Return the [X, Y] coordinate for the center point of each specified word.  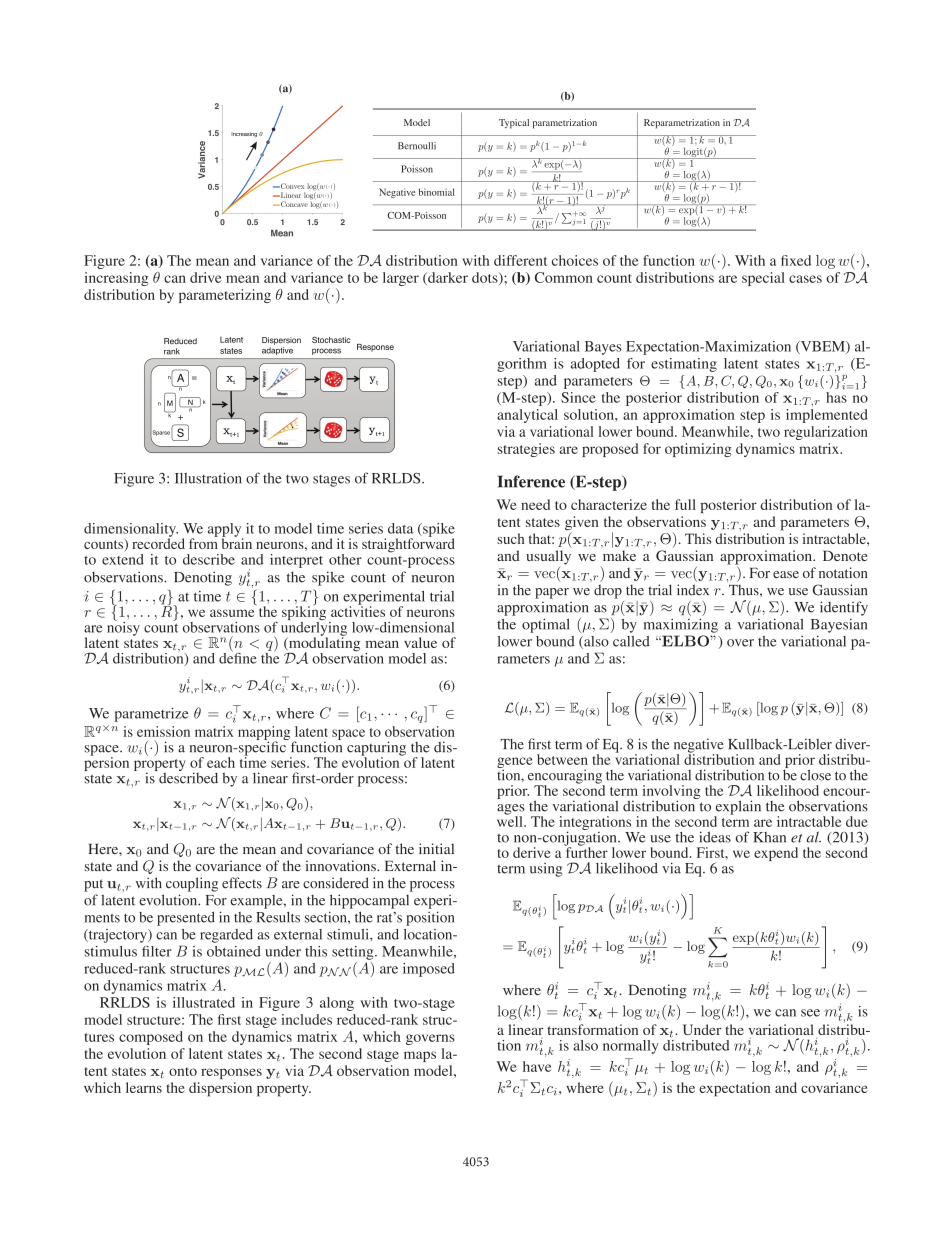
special [763, 279]
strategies [526, 450]
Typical [514, 124]
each [221, 762]
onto [183, 1071]
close [815, 775]
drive [206, 277]
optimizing [698, 450]
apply [225, 531]
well [511, 820]
